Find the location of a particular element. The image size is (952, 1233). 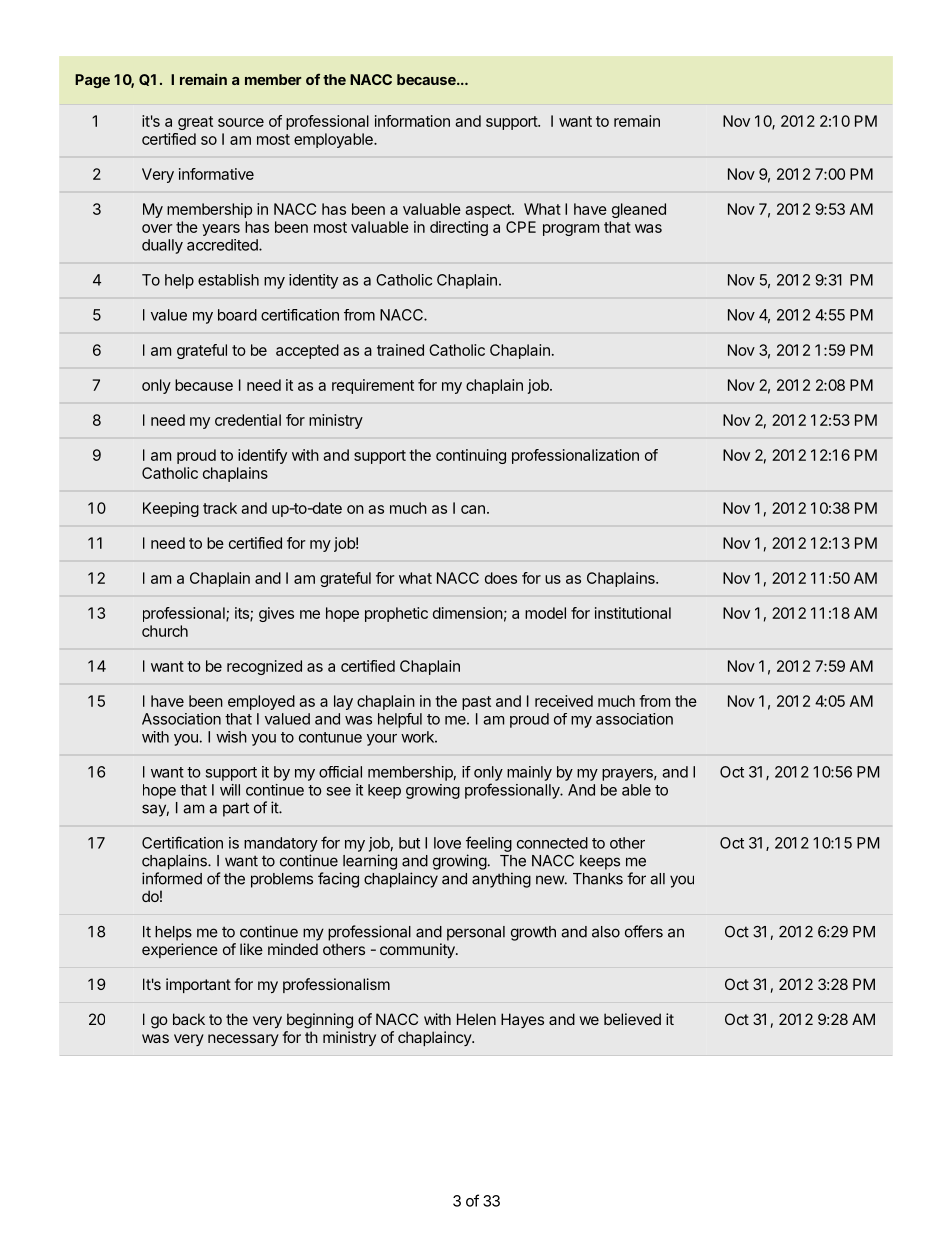

believed is located at coordinates (632, 1019).
